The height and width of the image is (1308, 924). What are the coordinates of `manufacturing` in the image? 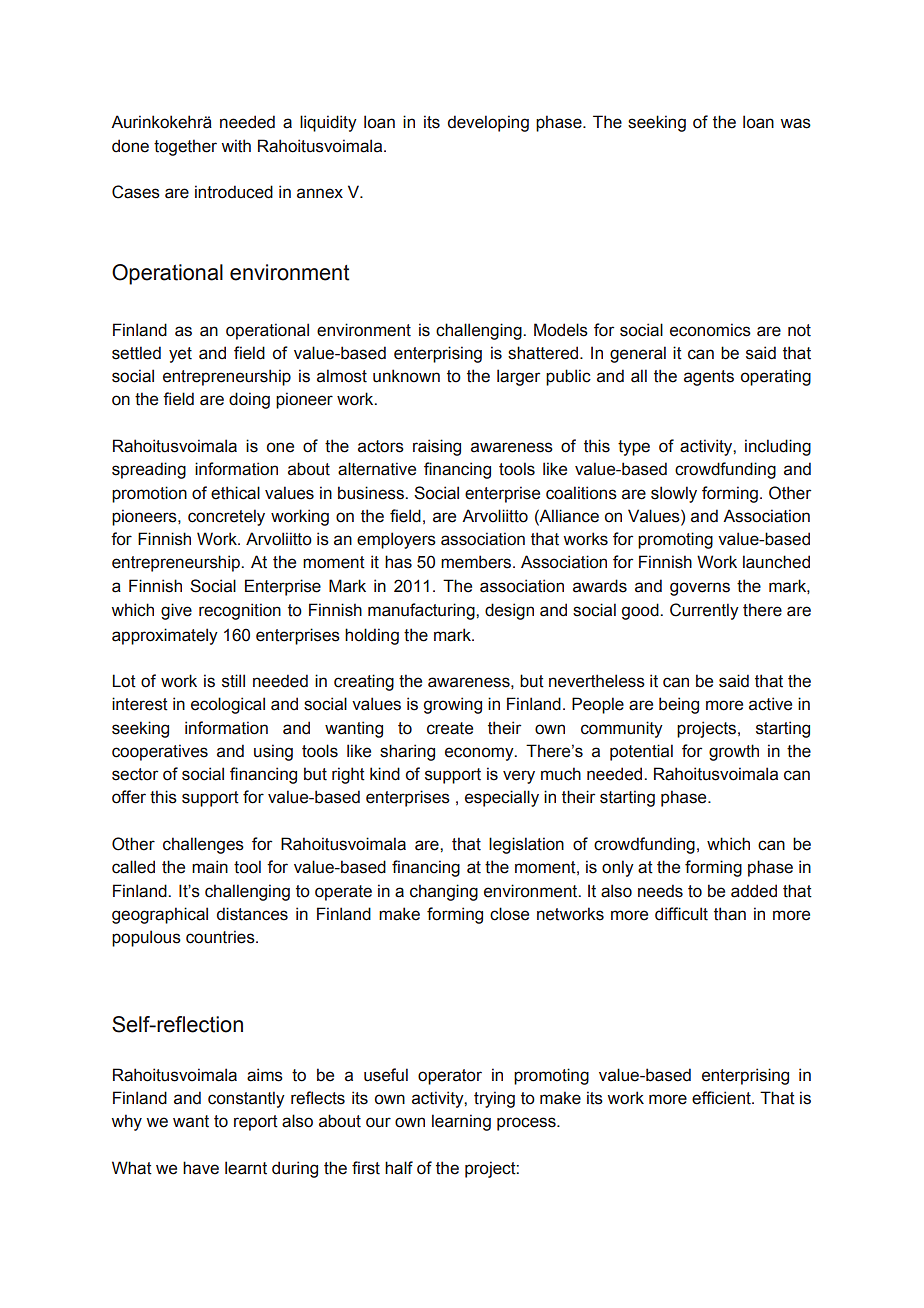 It's located at (422, 611).
